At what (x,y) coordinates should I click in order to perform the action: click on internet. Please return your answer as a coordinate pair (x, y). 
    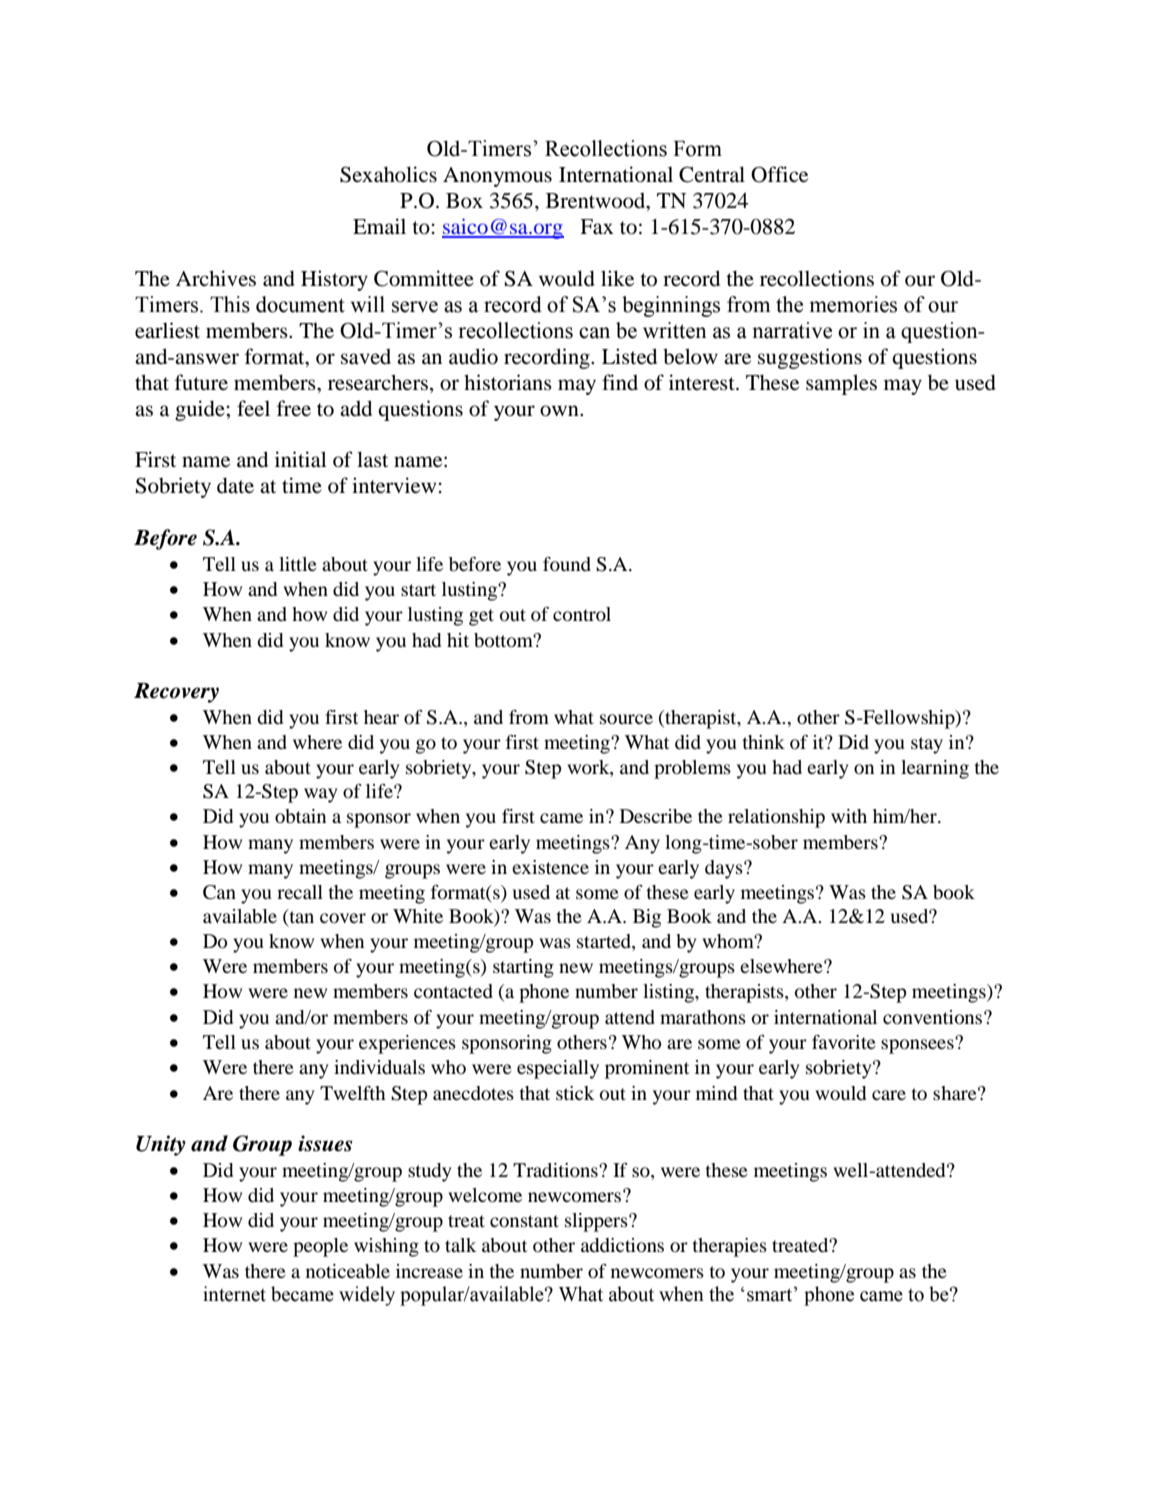
    Looking at the image, I should click on (234, 1294).
